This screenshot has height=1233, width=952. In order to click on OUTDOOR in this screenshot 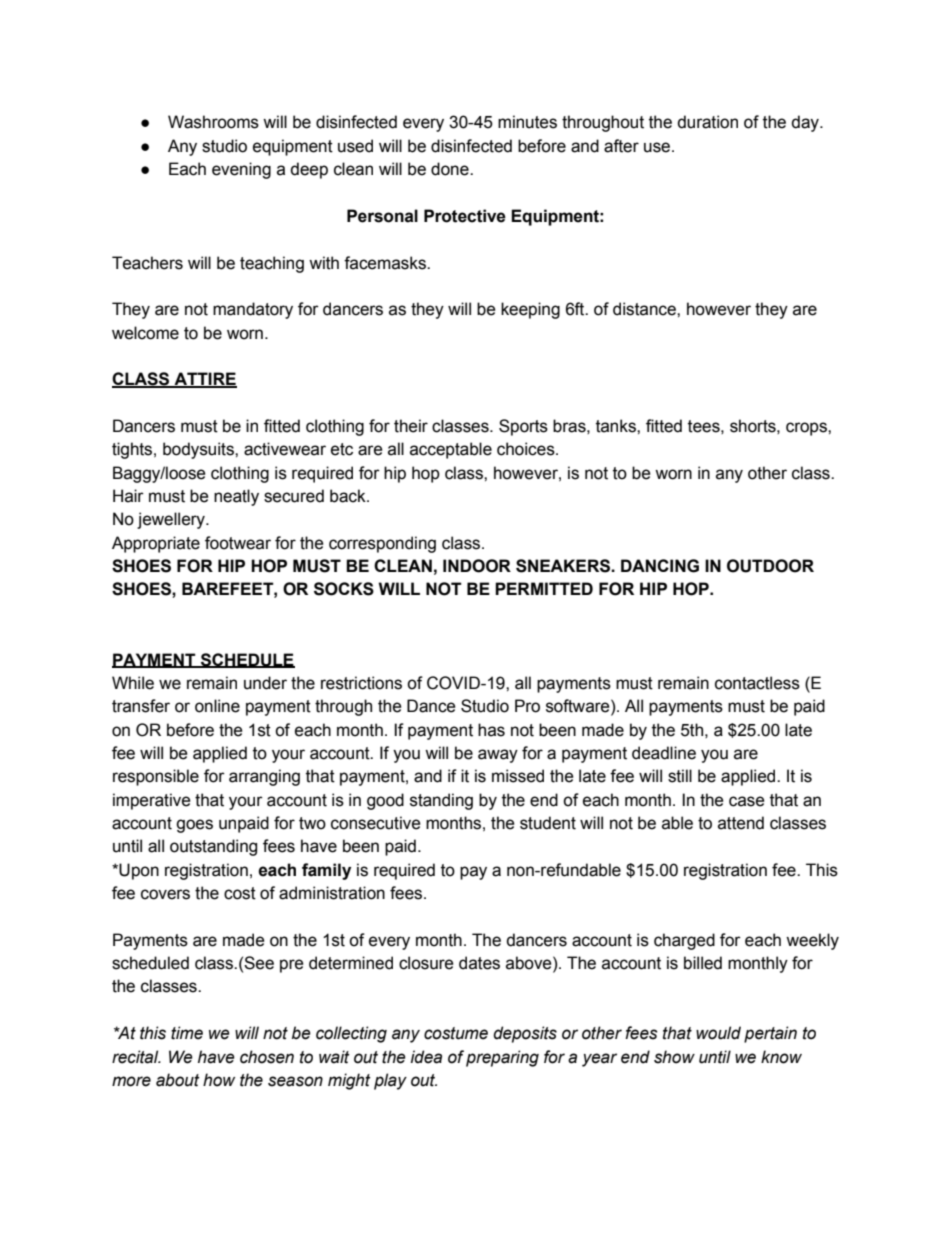, I will do `click(770, 566)`.
